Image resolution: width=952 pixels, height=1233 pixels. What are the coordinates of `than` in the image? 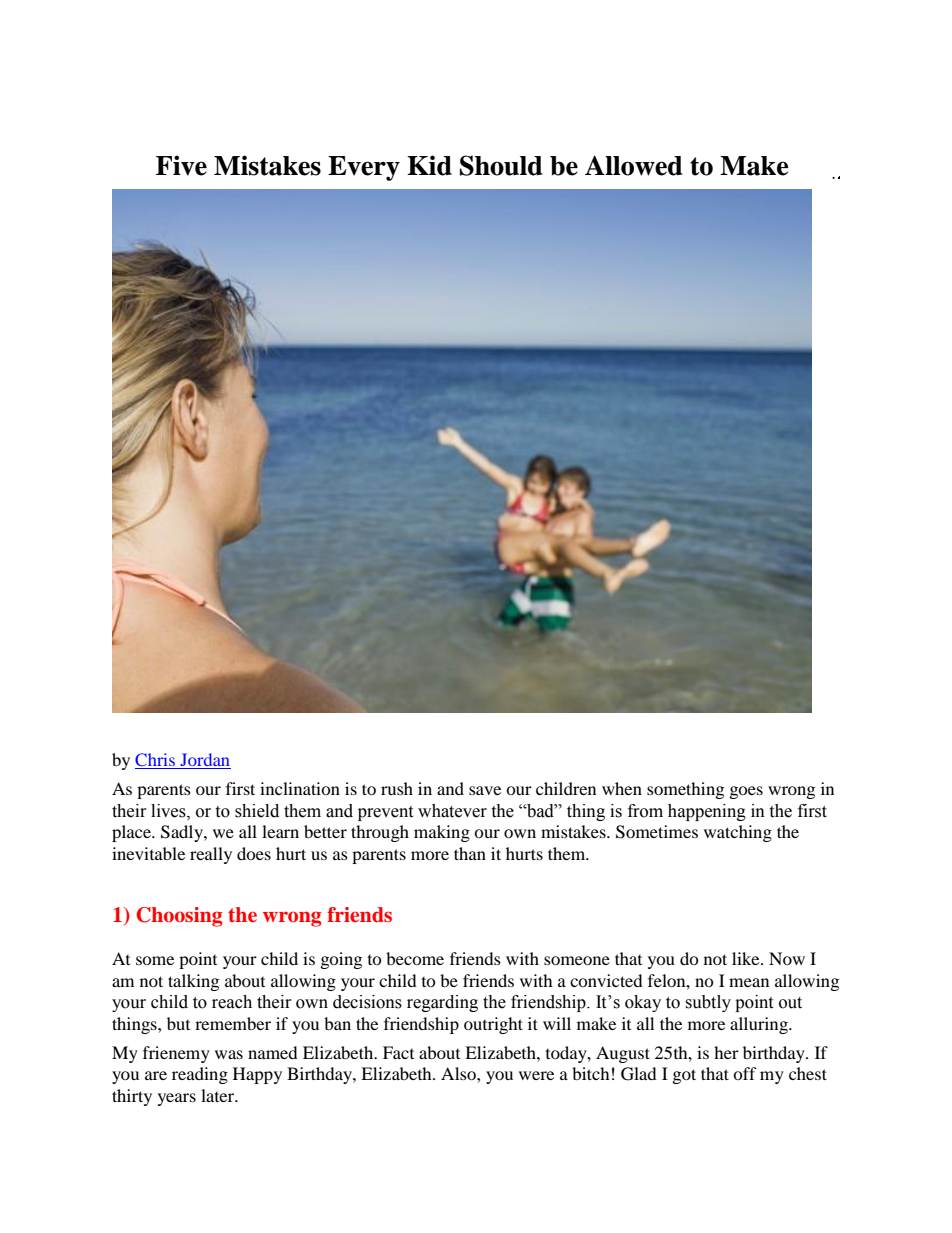 It's located at (470, 853).
